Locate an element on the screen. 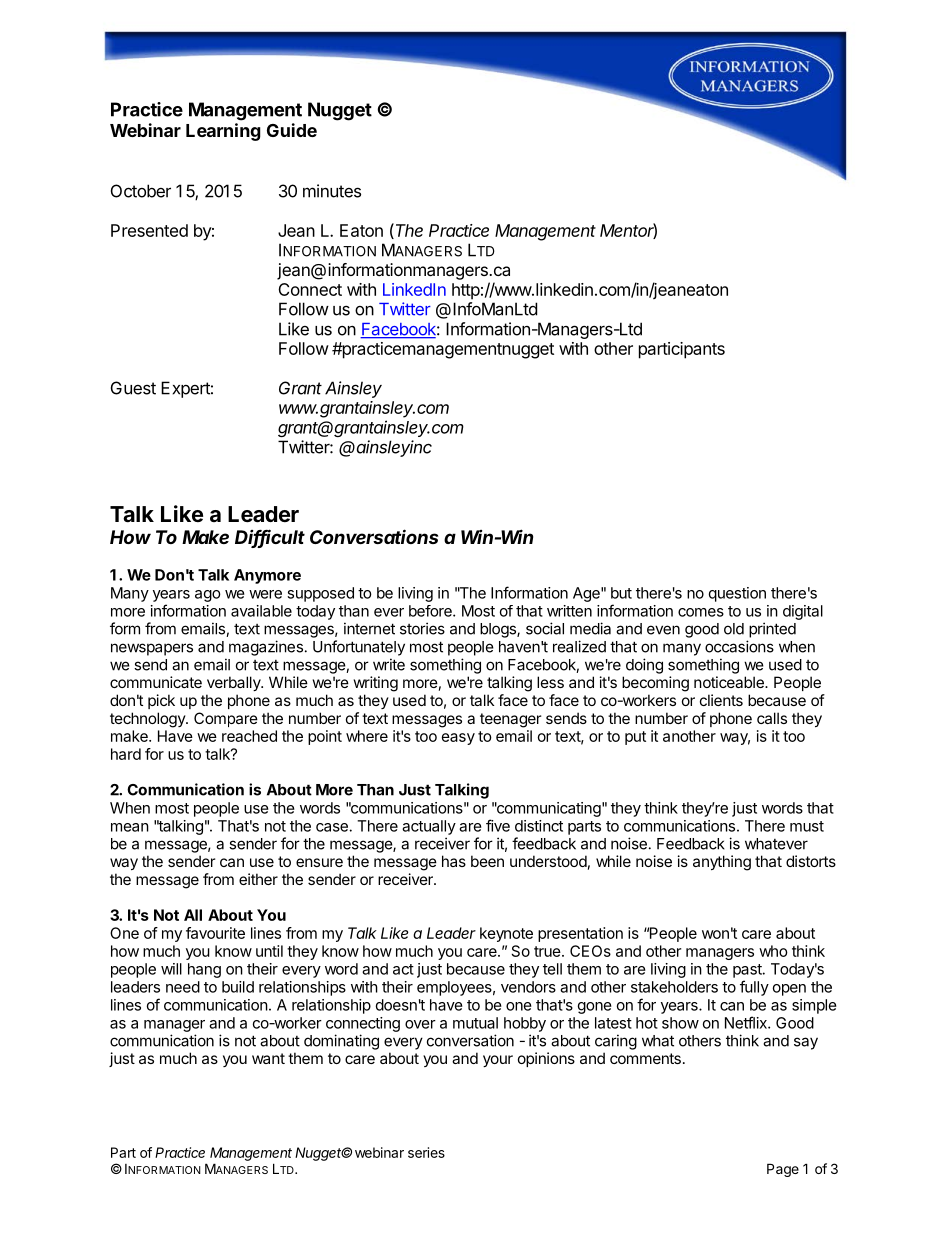 Image resolution: width=952 pixels, height=1233 pixels. Guest is located at coordinates (133, 388).
